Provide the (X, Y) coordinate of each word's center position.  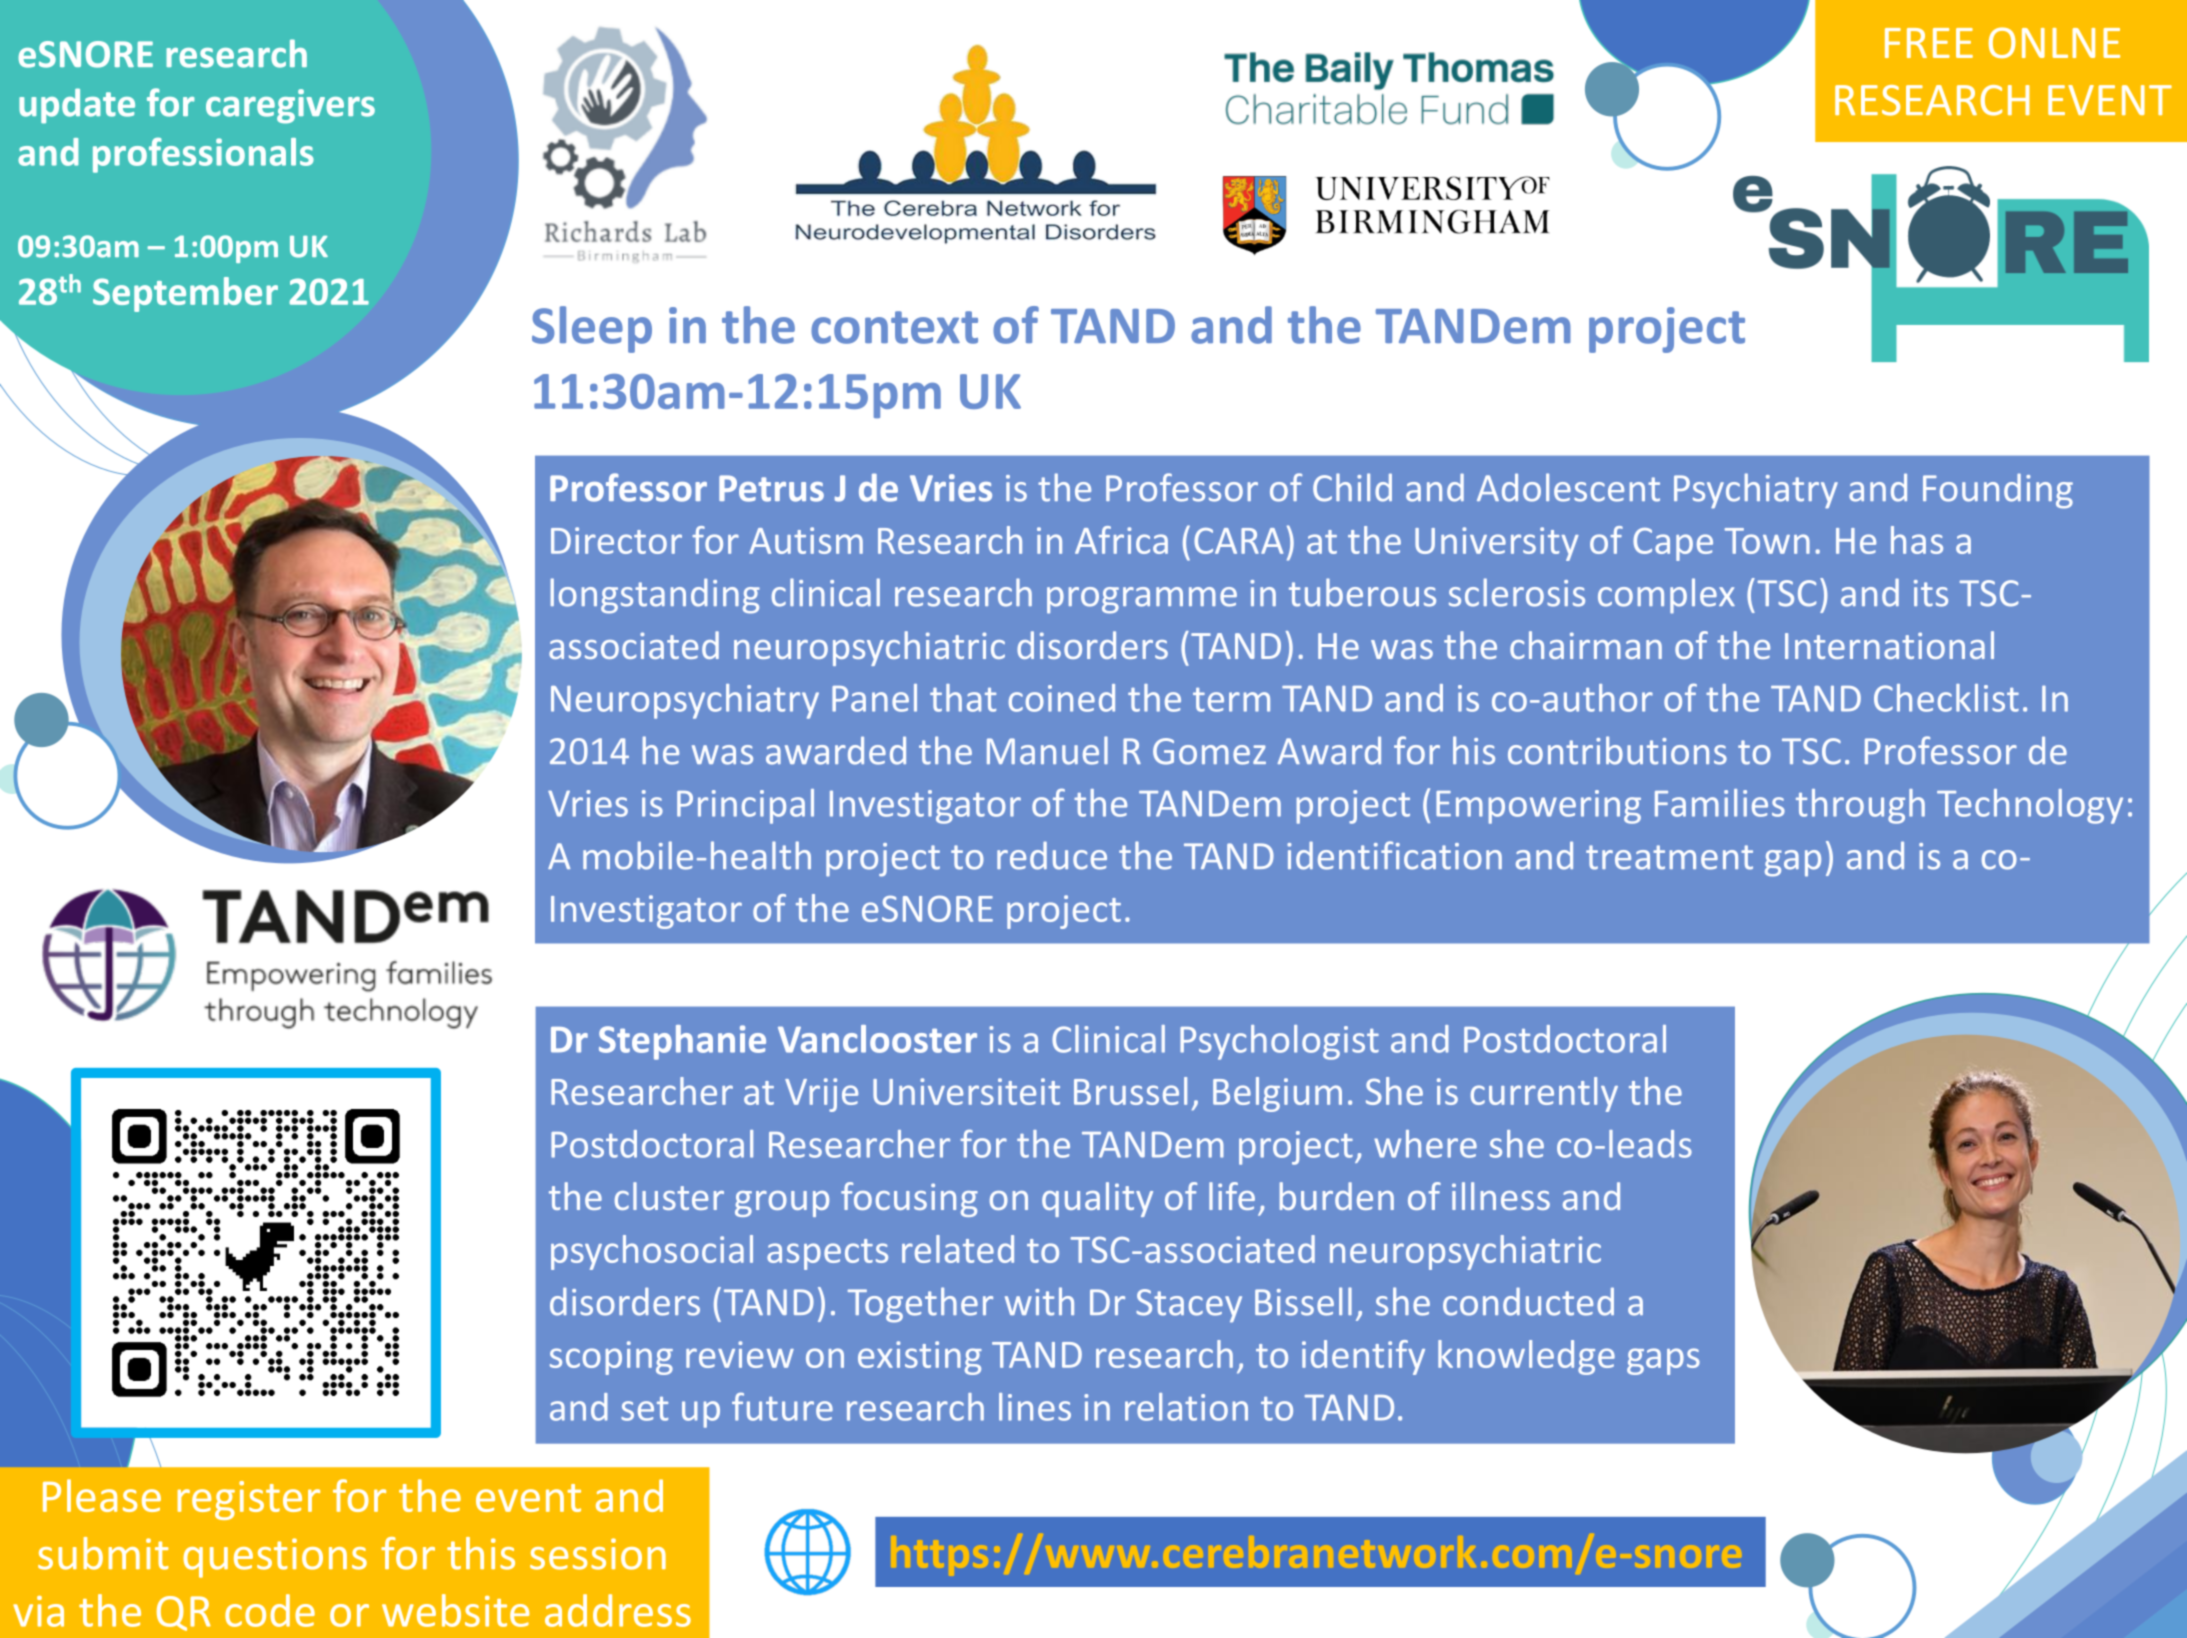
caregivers (290, 106)
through (1860, 806)
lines (1035, 1407)
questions (275, 1558)
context (894, 327)
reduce (1052, 855)
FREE (1929, 43)
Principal (745, 806)
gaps (1663, 1361)
